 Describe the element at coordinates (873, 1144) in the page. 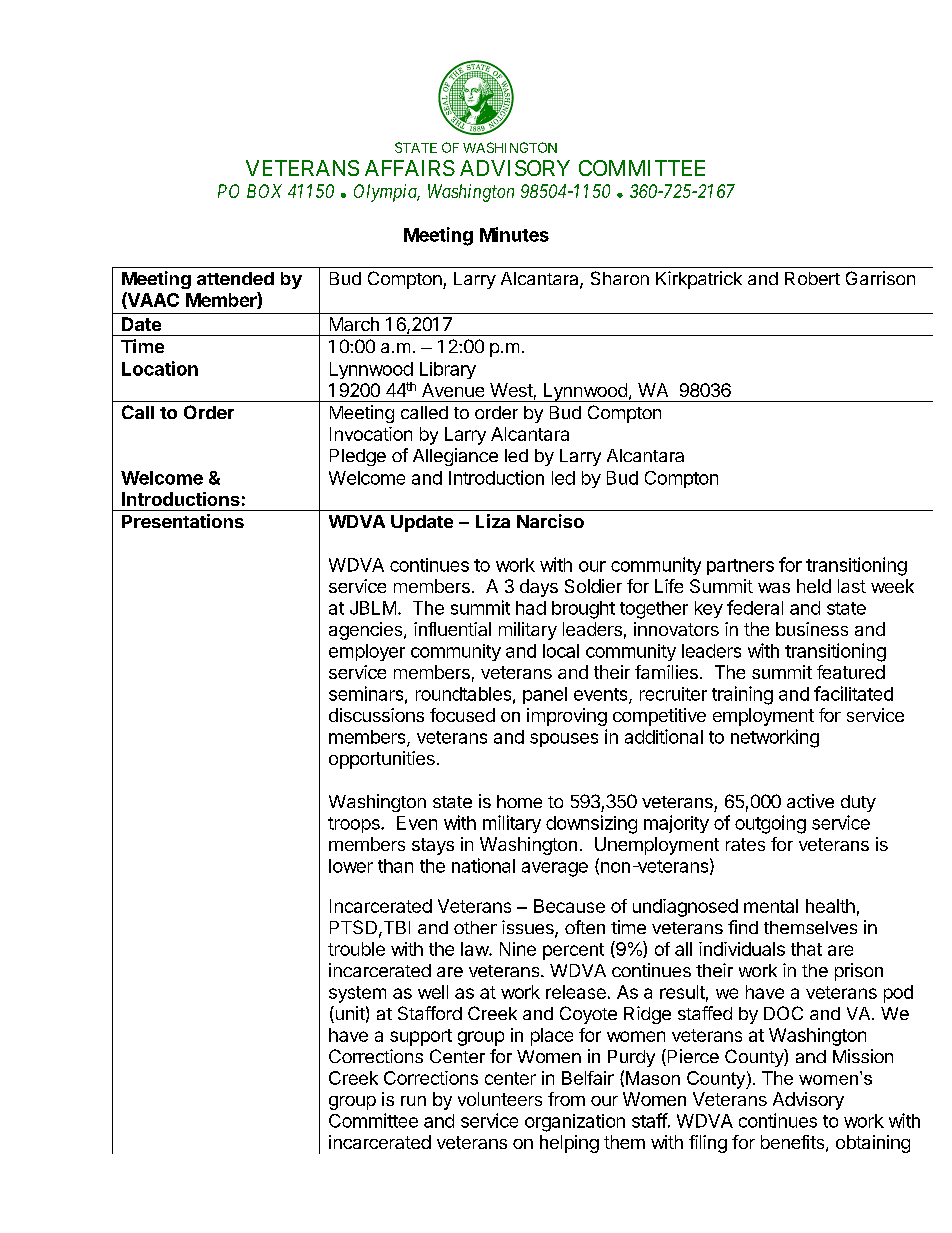

I see `obtaining` at that location.
